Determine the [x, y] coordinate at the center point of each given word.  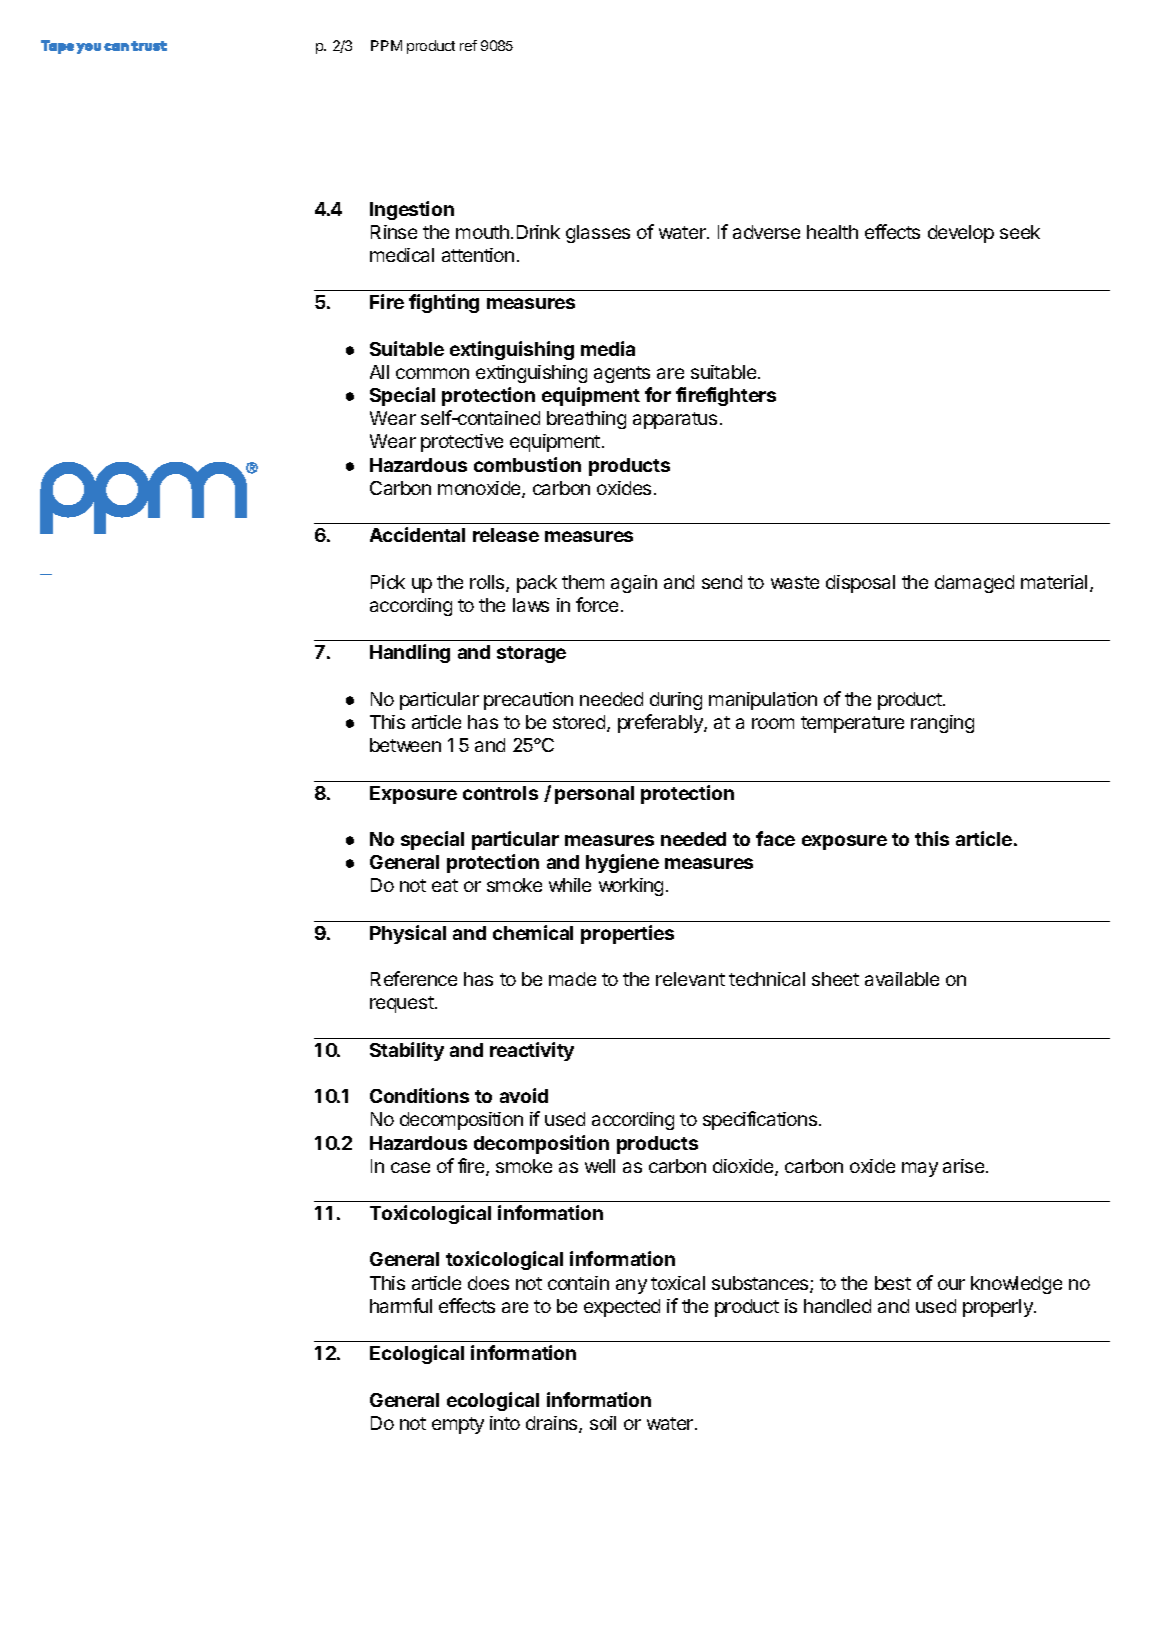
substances [761, 1284]
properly [999, 1308]
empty [458, 1425]
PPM [386, 45]
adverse [766, 232]
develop [961, 234]
